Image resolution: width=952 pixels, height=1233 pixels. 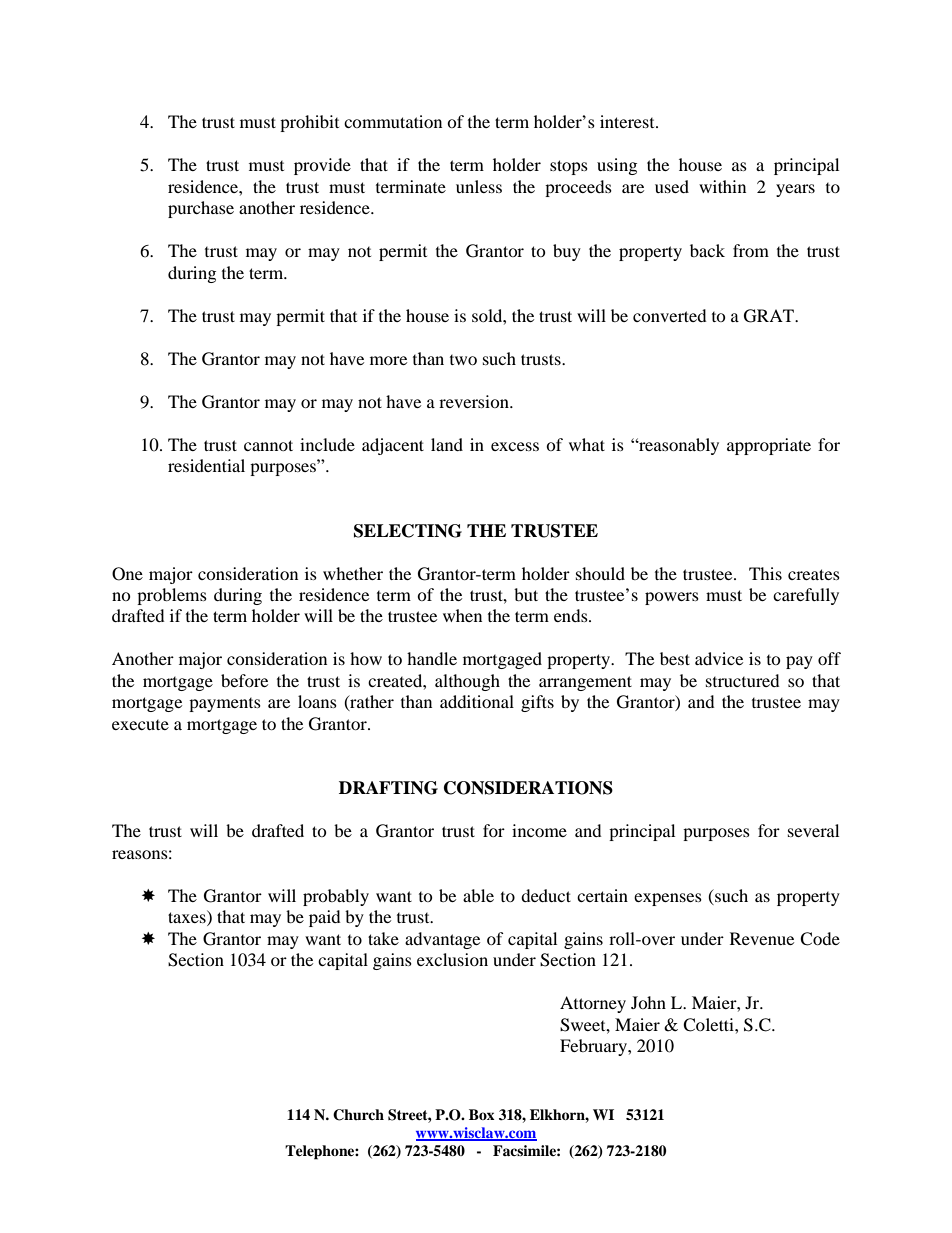 I want to click on within, so click(x=722, y=186).
